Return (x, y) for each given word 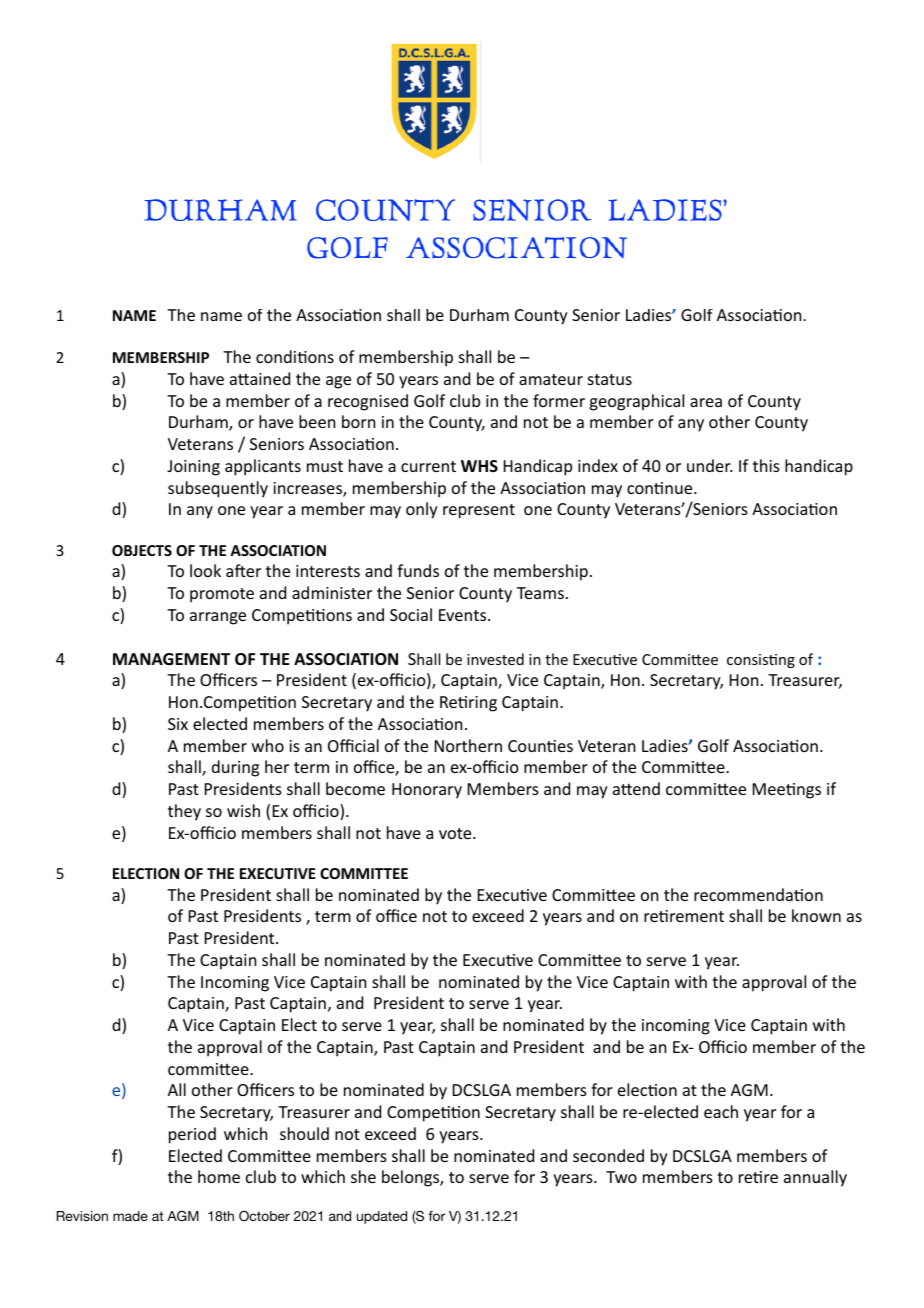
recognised (368, 402)
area (706, 402)
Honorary (427, 791)
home (219, 1176)
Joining (193, 468)
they (184, 812)
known (816, 915)
